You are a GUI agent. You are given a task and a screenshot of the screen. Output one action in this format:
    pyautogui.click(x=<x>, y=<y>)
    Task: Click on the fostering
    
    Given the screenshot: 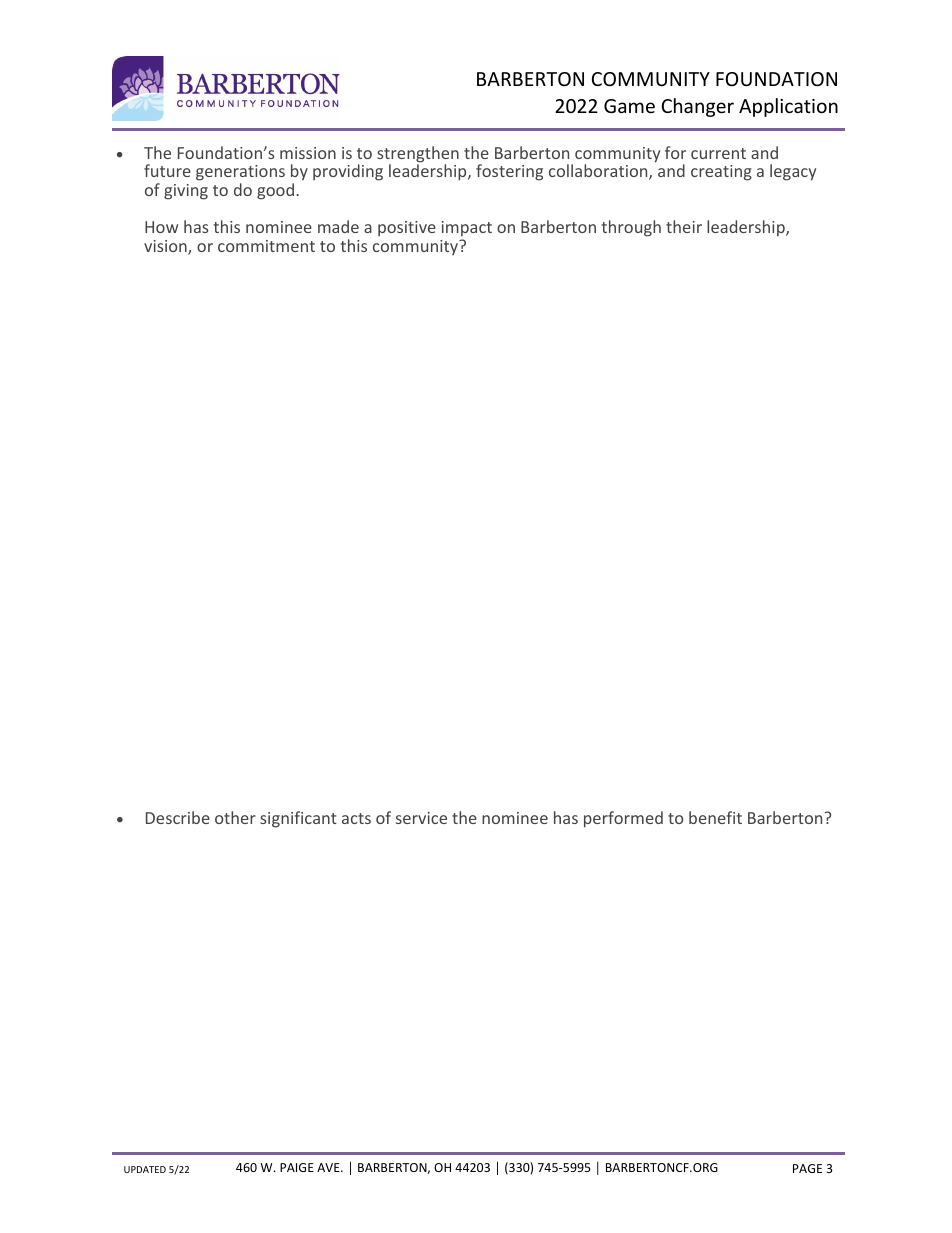 What is the action you would take?
    pyautogui.click(x=509, y=172)
